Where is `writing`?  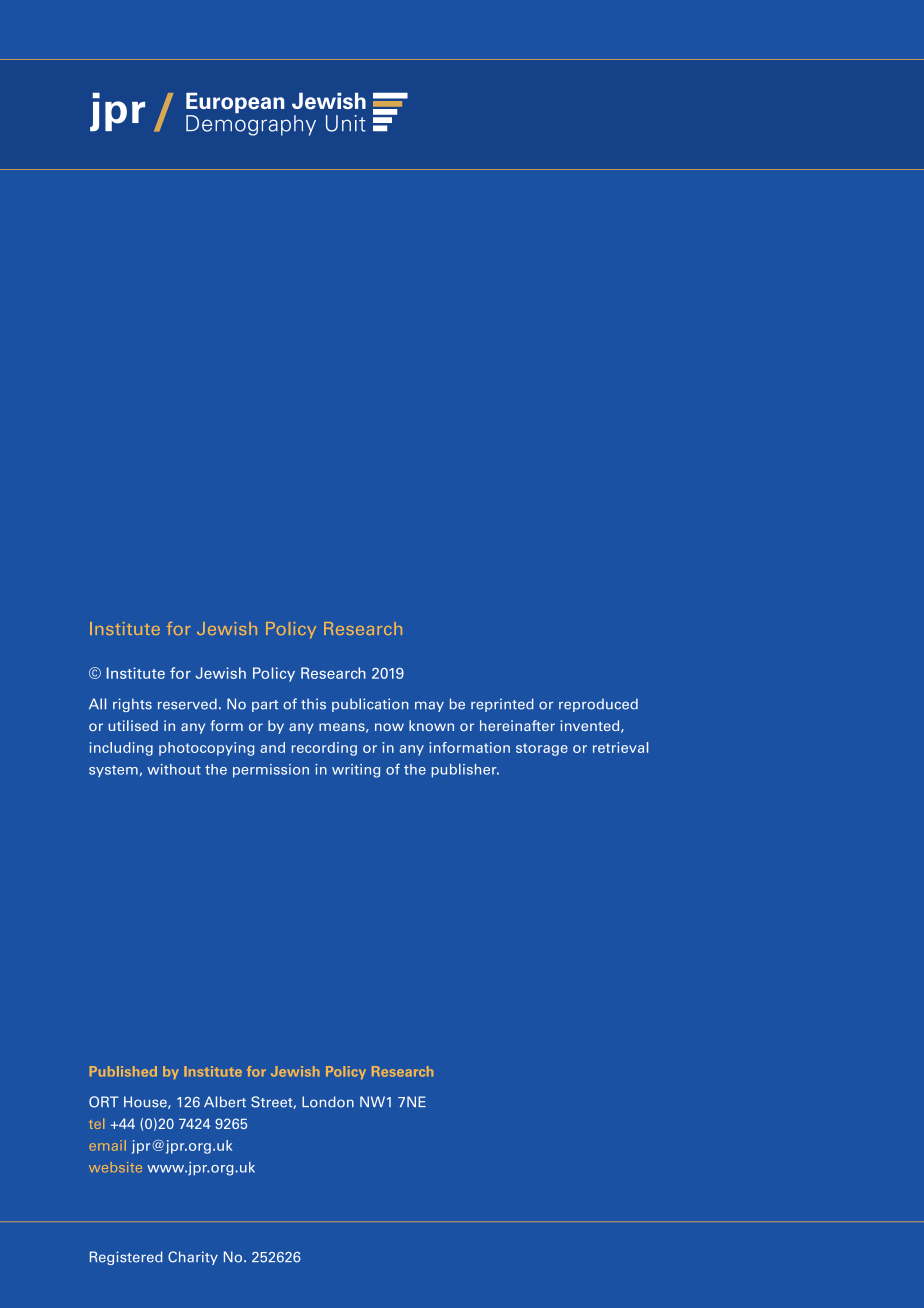
writing is located at coordinates (356, 771).
